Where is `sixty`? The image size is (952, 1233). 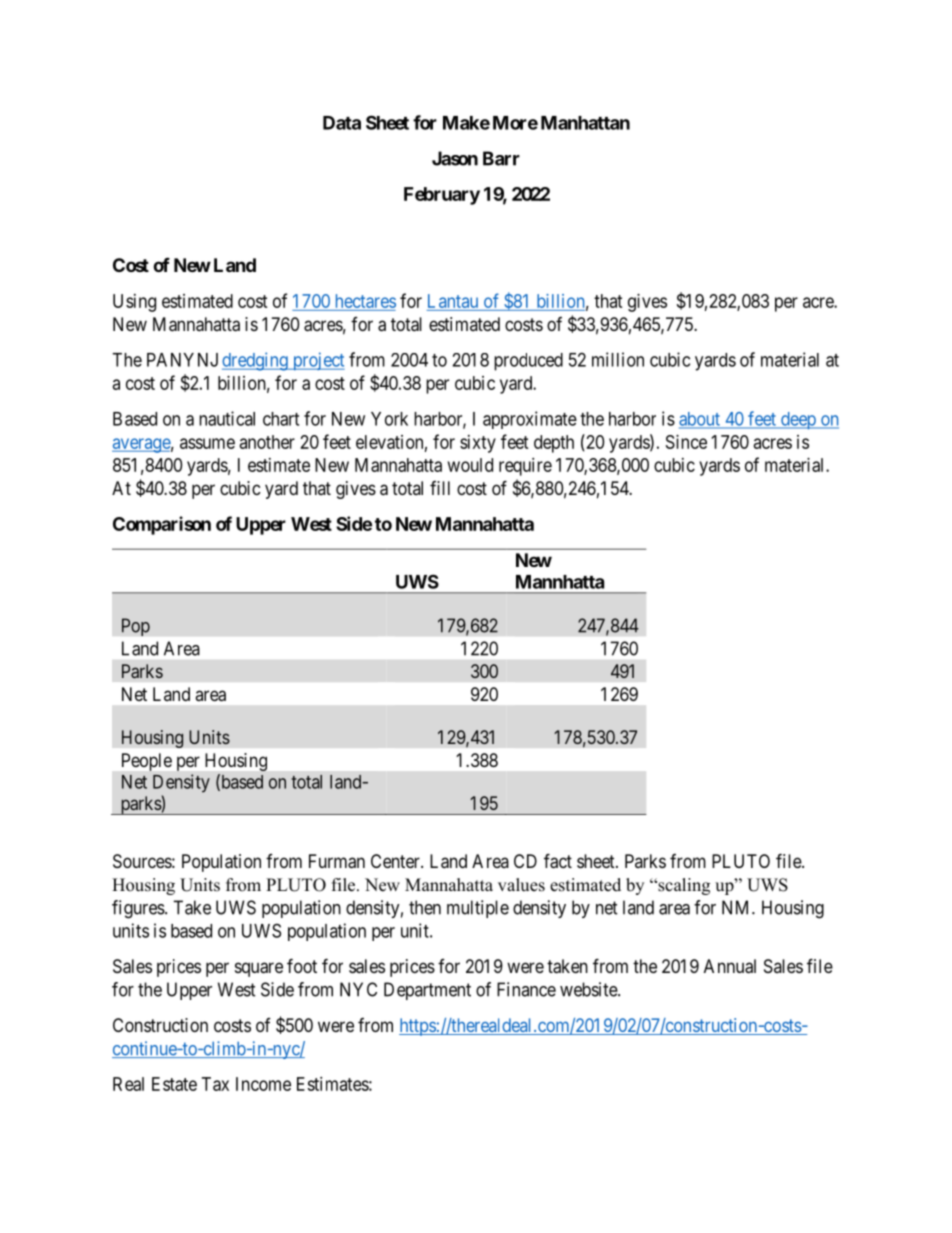
sixty is located at coordinates (478, 444).
